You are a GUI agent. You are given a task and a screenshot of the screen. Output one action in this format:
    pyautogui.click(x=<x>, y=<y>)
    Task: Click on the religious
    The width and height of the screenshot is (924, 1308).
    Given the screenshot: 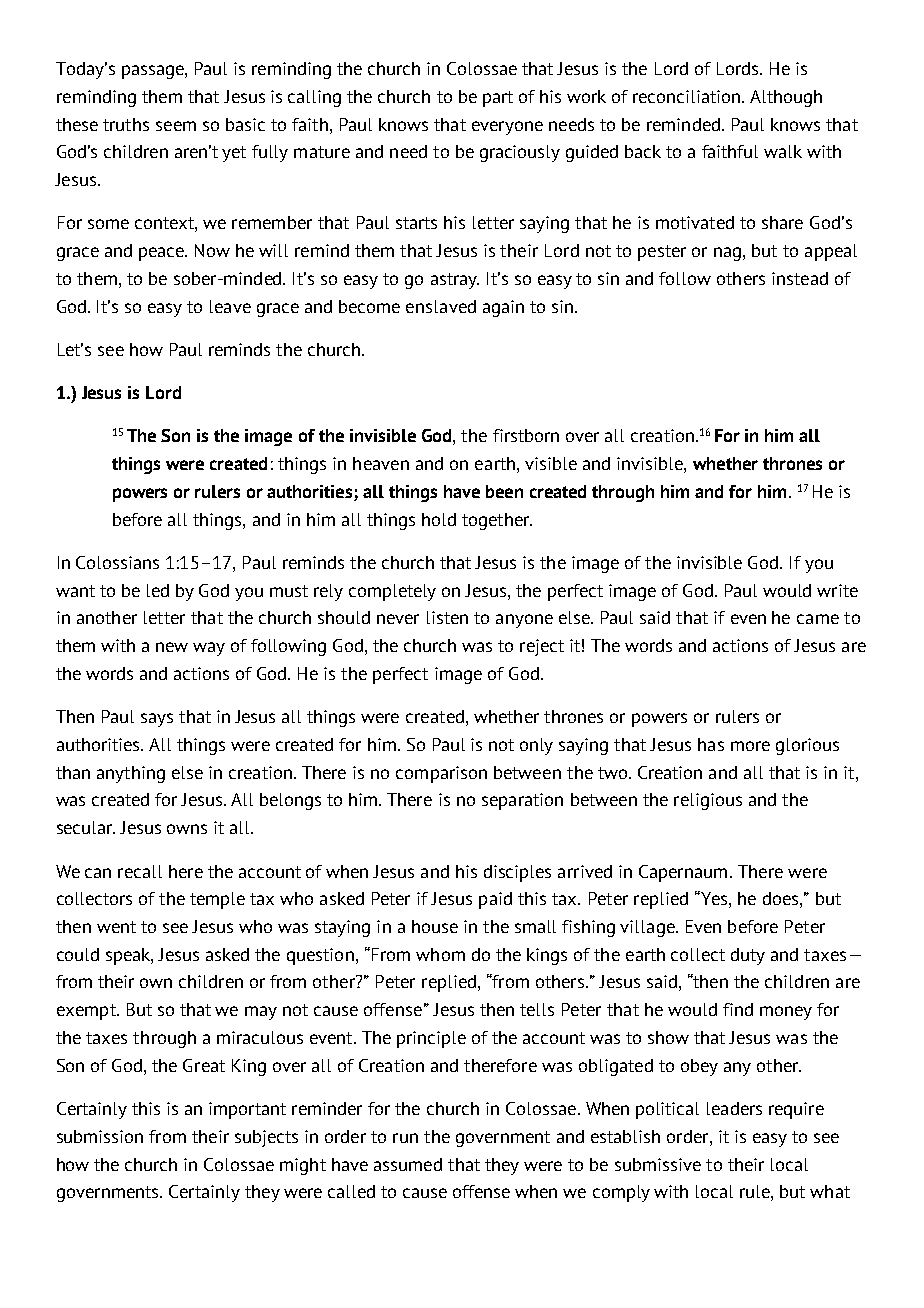 What is the action you would take?
    pyautogui.click(x=708, y=801)
